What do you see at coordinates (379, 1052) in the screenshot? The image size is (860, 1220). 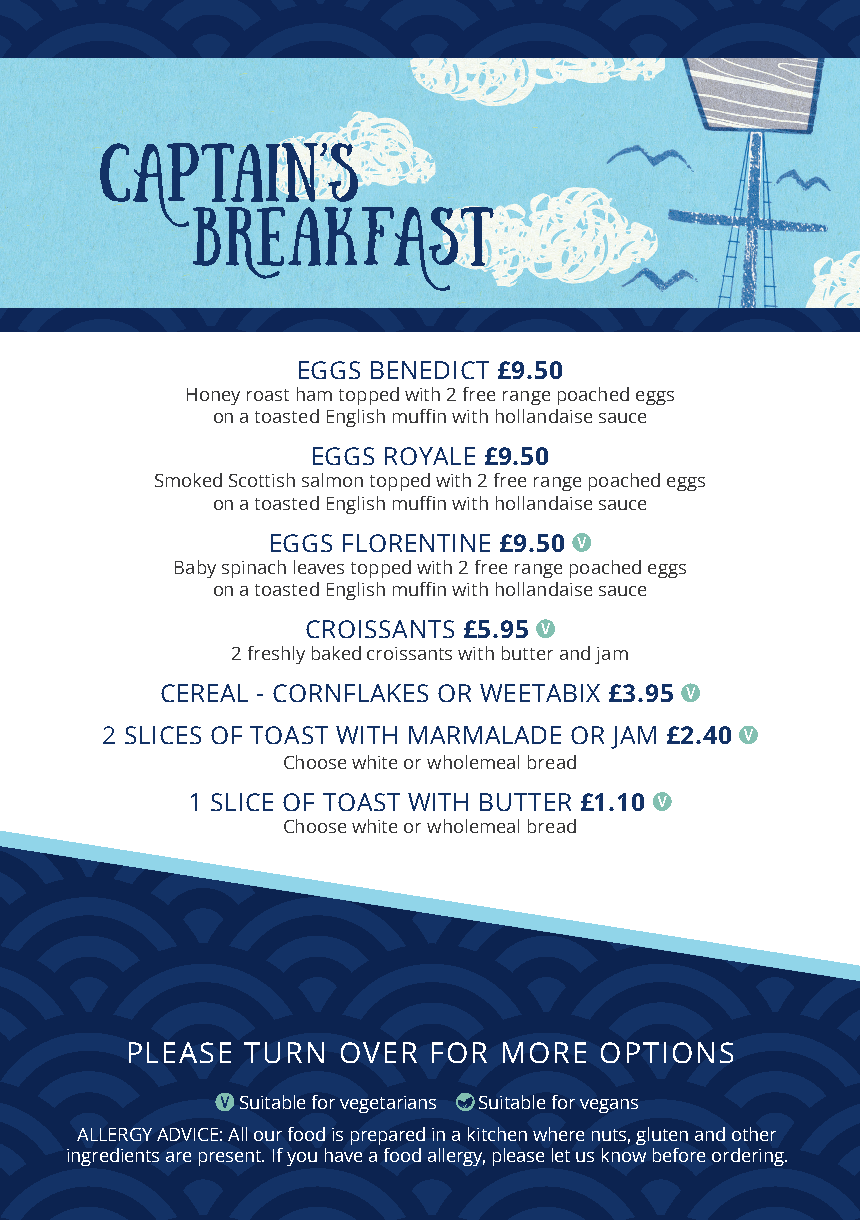 I see `OVER` at bounding box center [379, 1052].
